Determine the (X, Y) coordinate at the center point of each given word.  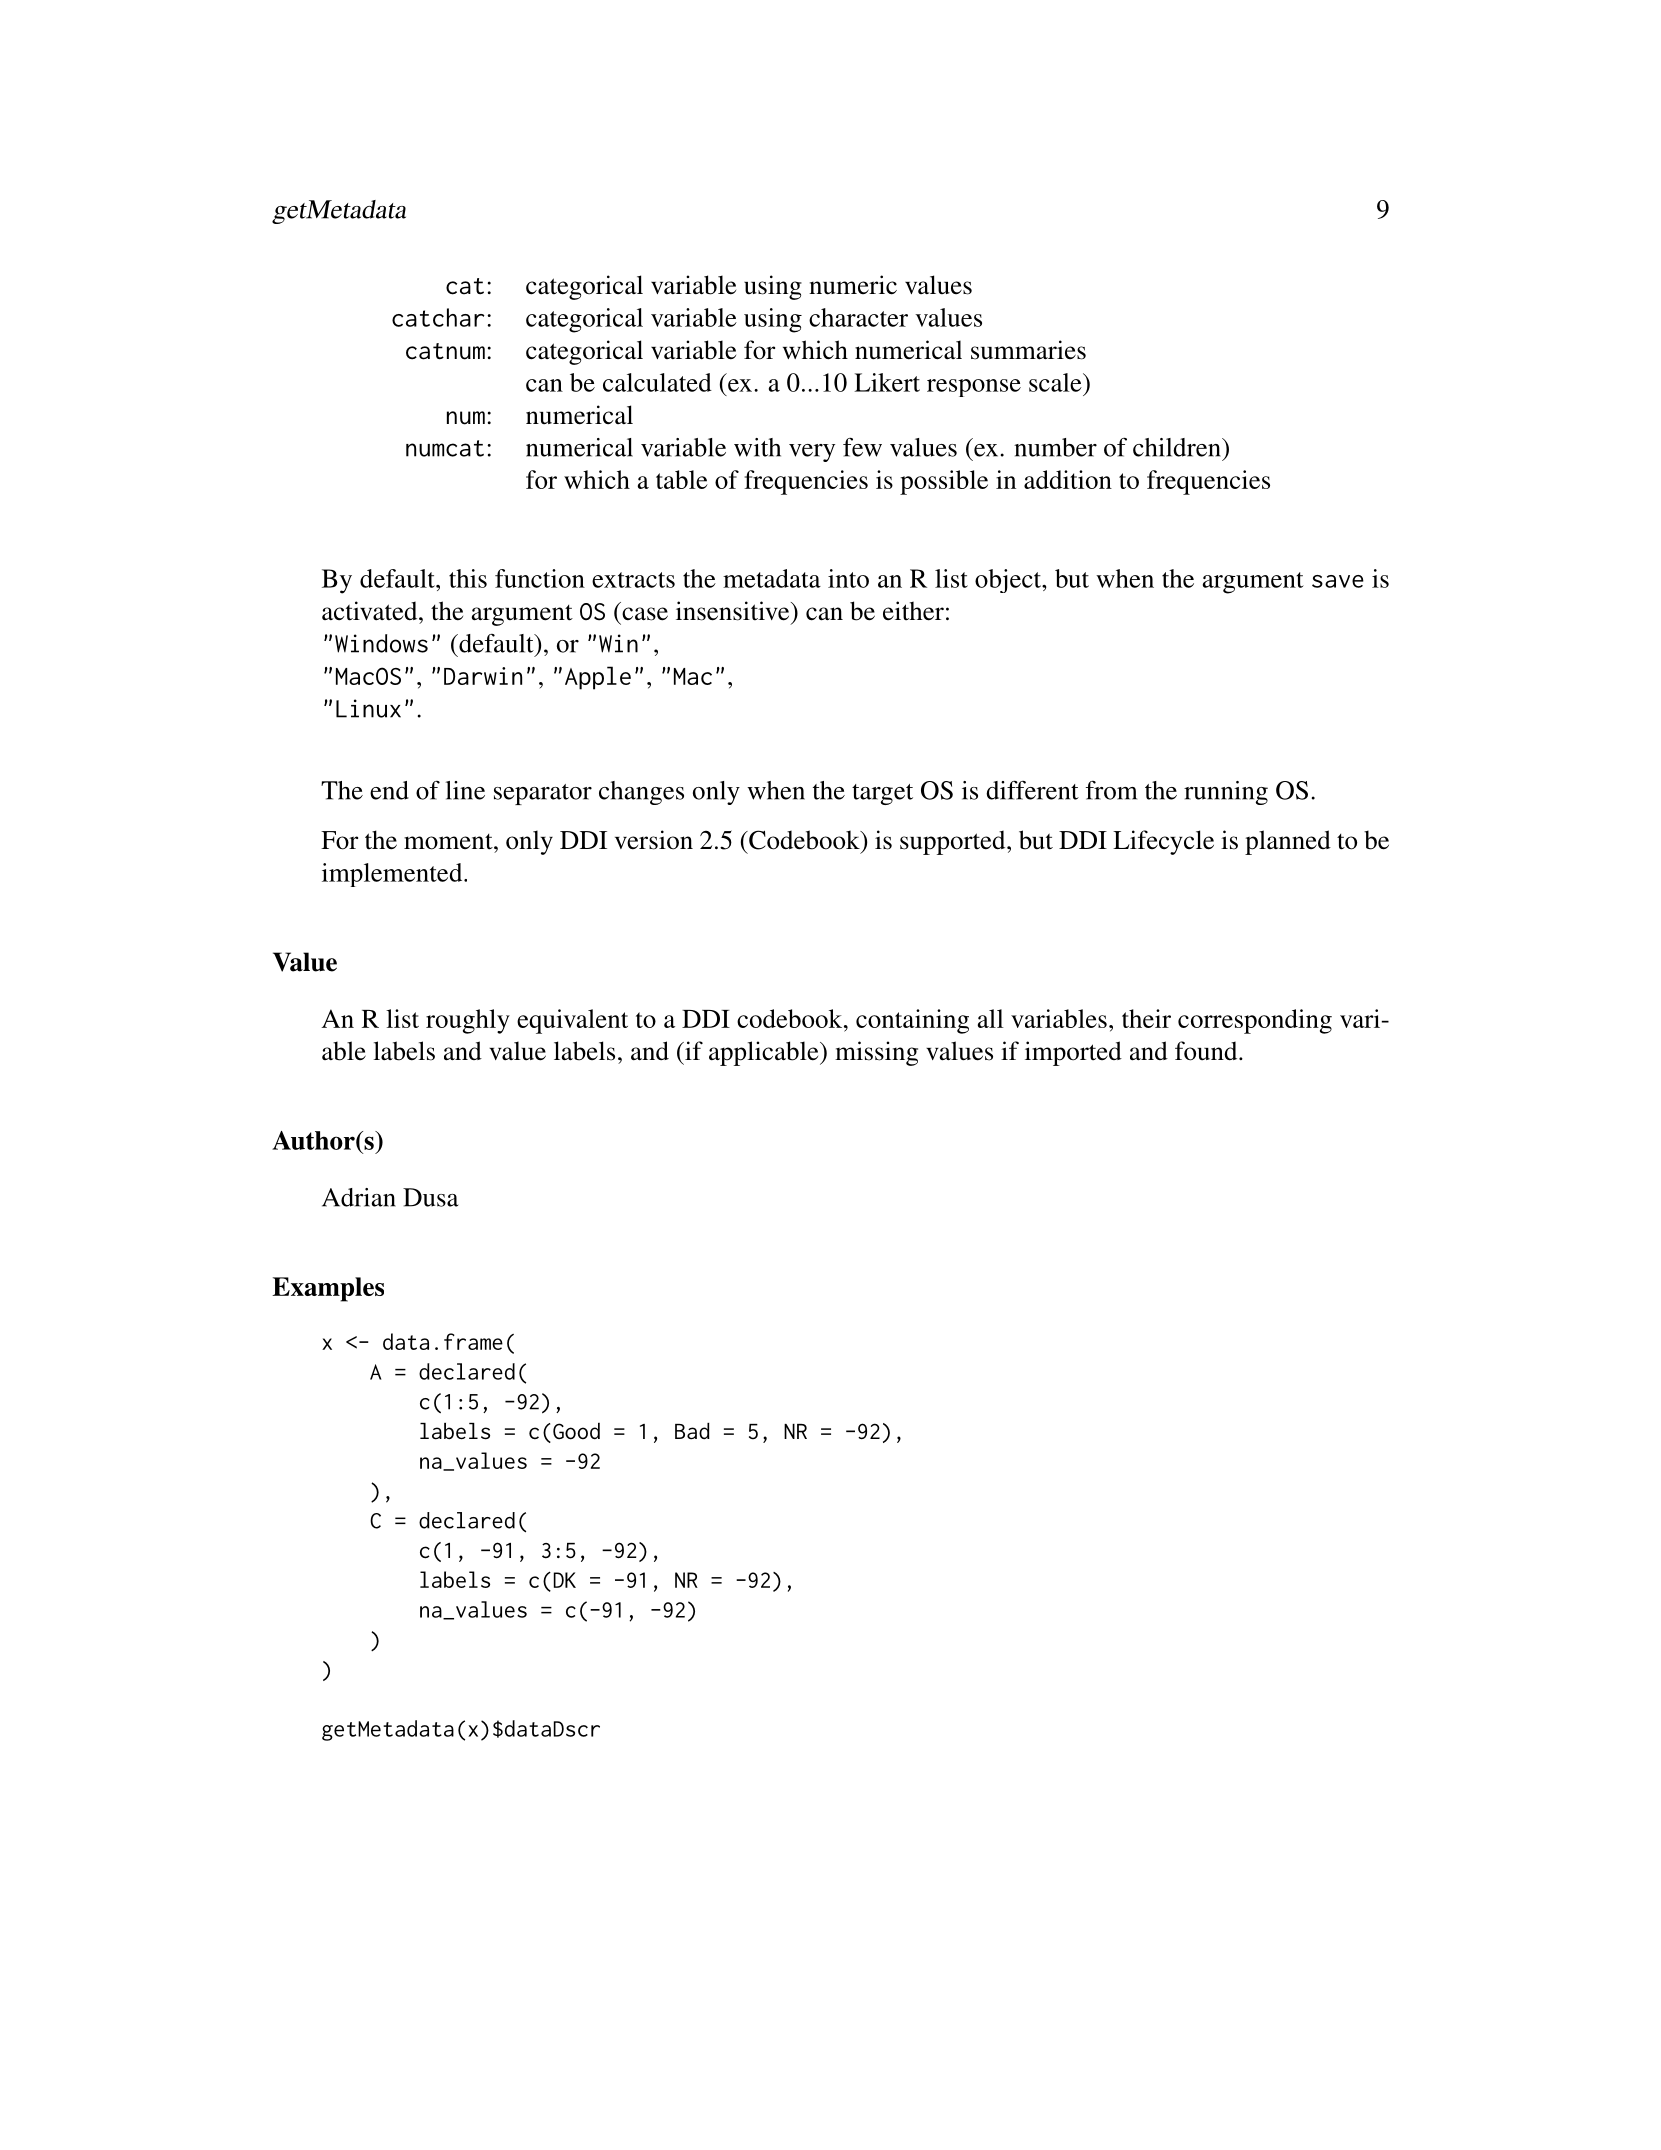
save (1338, 581)
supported (954, 842)
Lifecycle (1163, 842)
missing (876, 1053)
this (468, 578)
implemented (393, 875)
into (848, 578)
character (858, 317)
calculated (657, 382)
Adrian (359, 1197)
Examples (328, 1289)
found (1207, 1051)
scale (1056, 382)
